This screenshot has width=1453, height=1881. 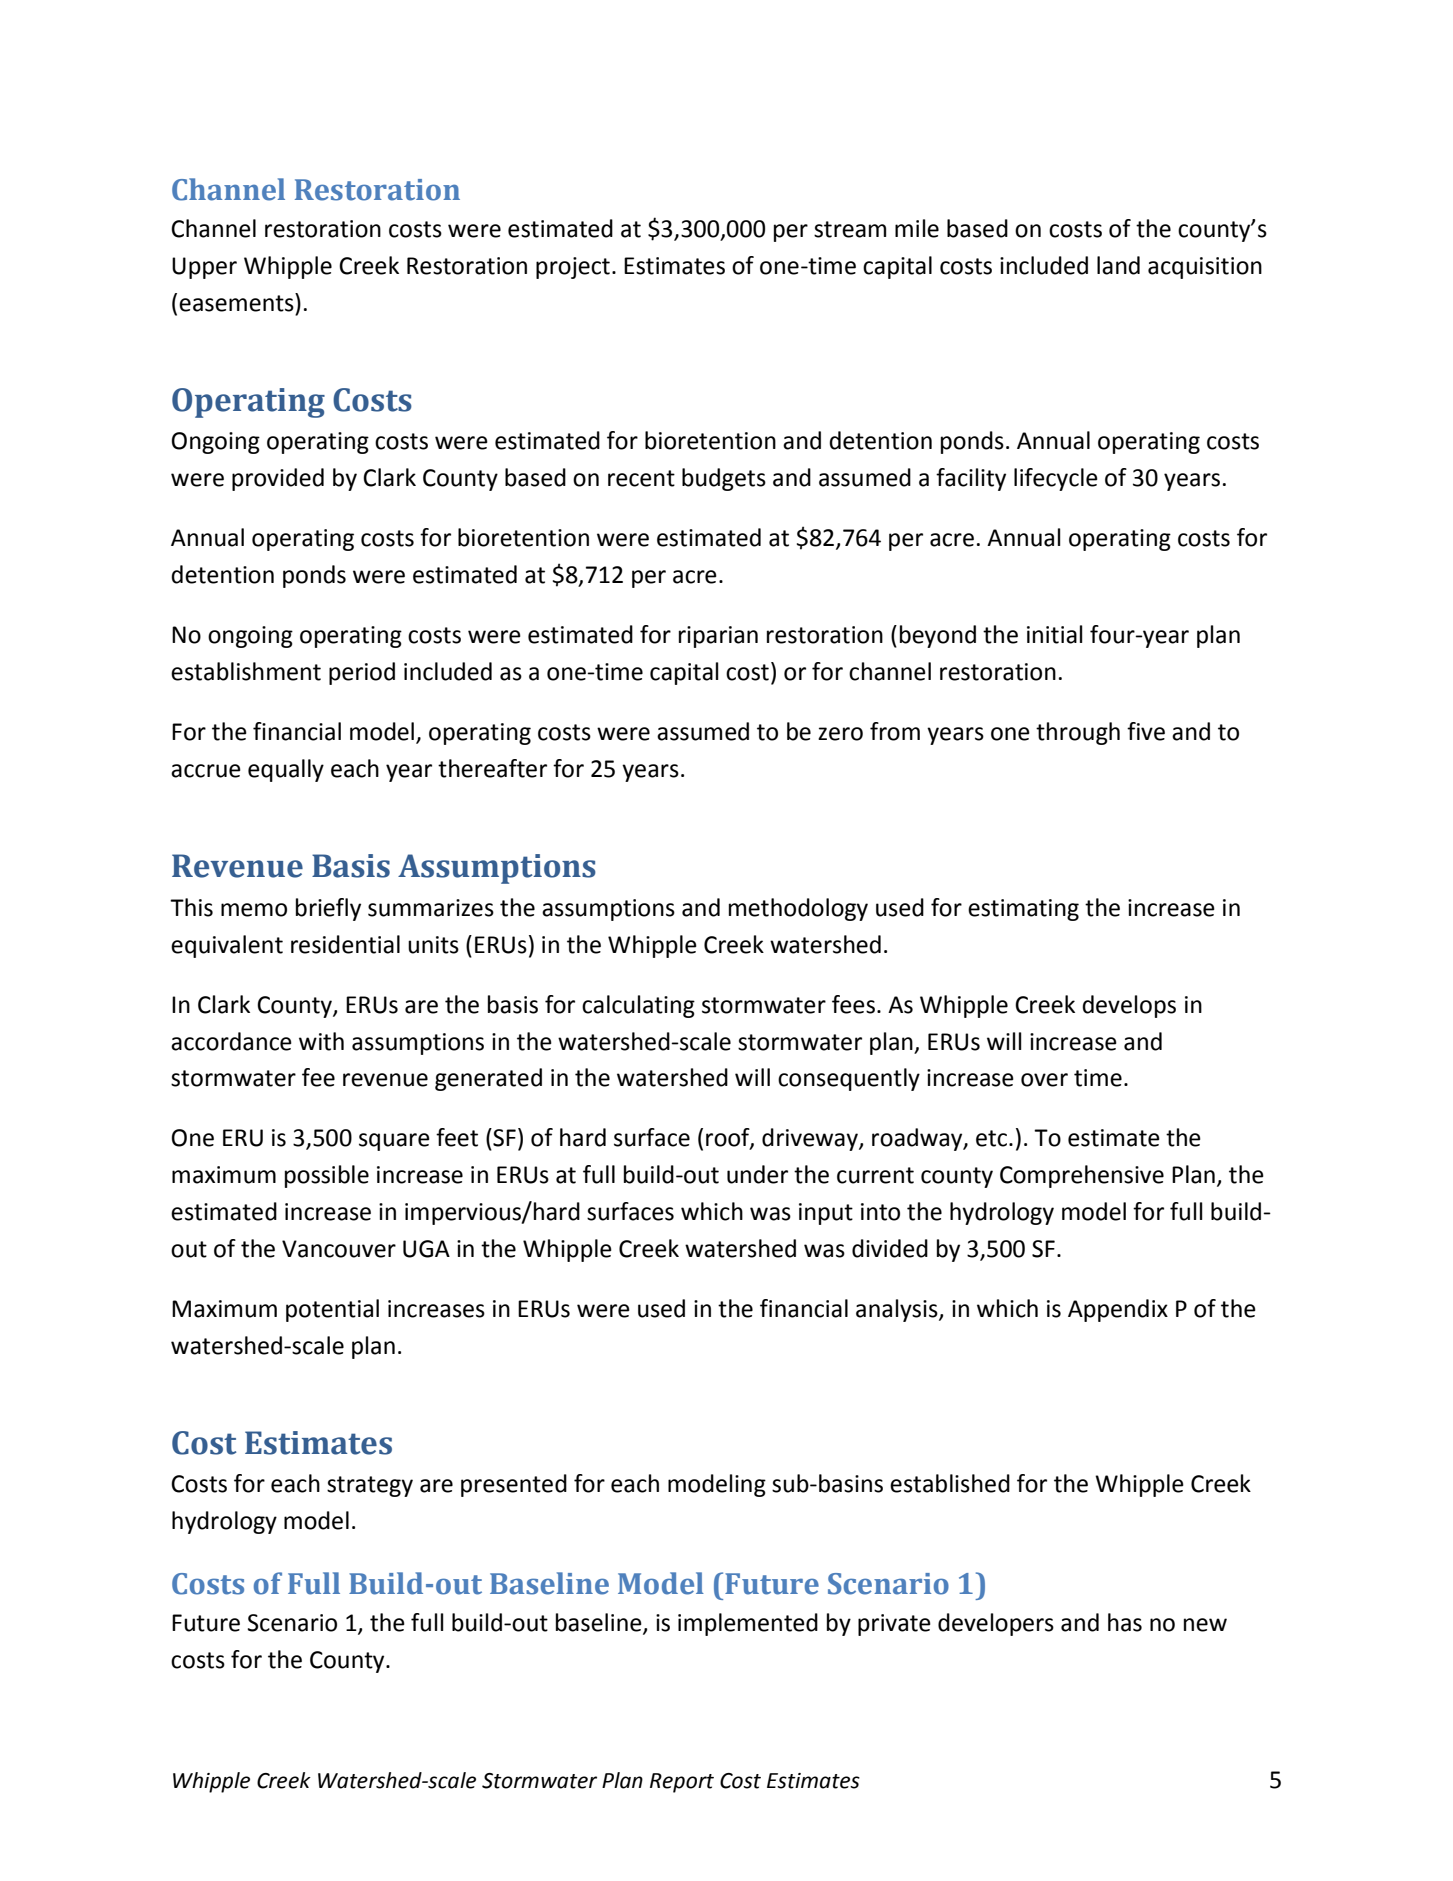 I want to click on riparian, so click(x=718, y=637).
